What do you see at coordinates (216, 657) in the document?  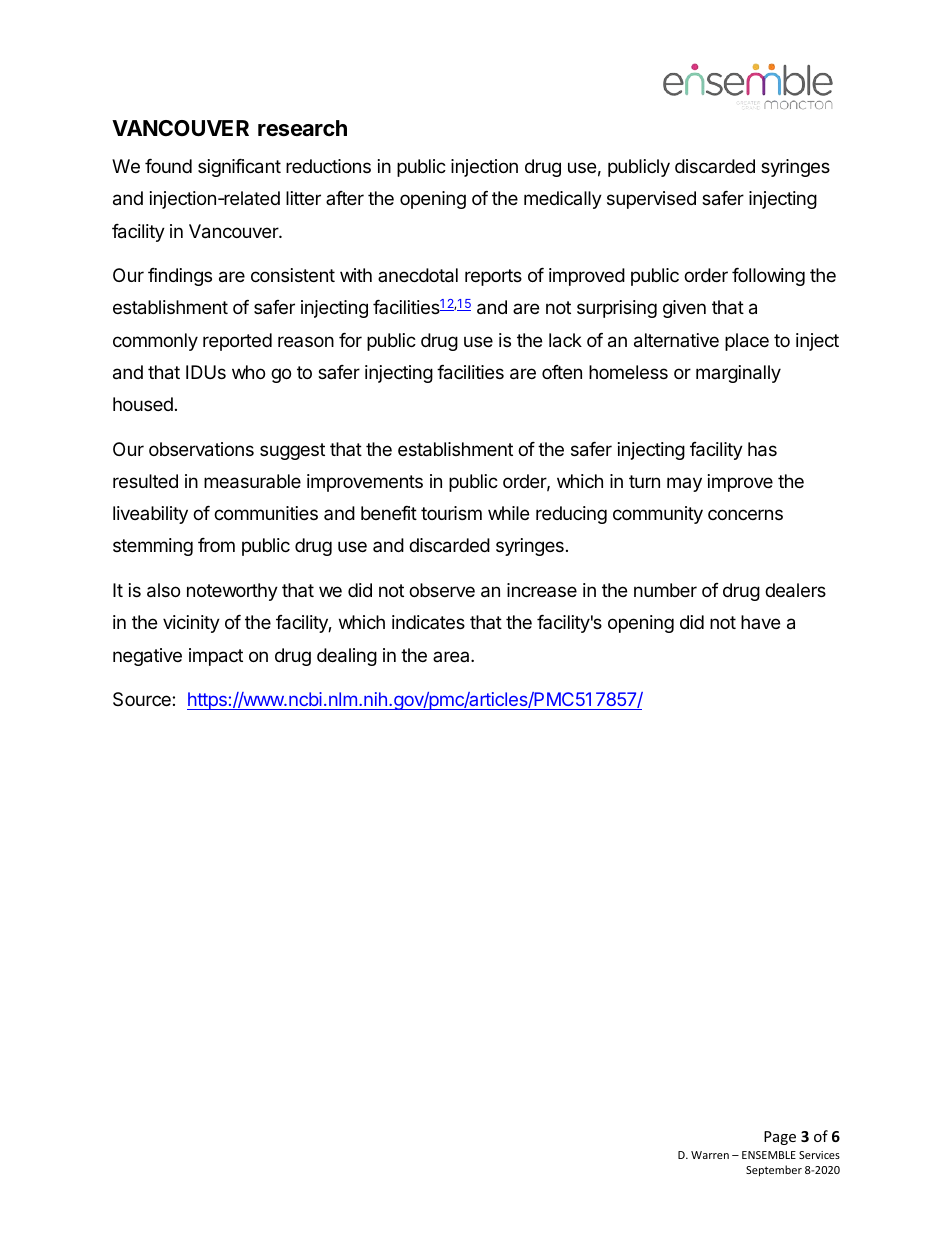 I see `impact` at bounding box center [216, 657].
